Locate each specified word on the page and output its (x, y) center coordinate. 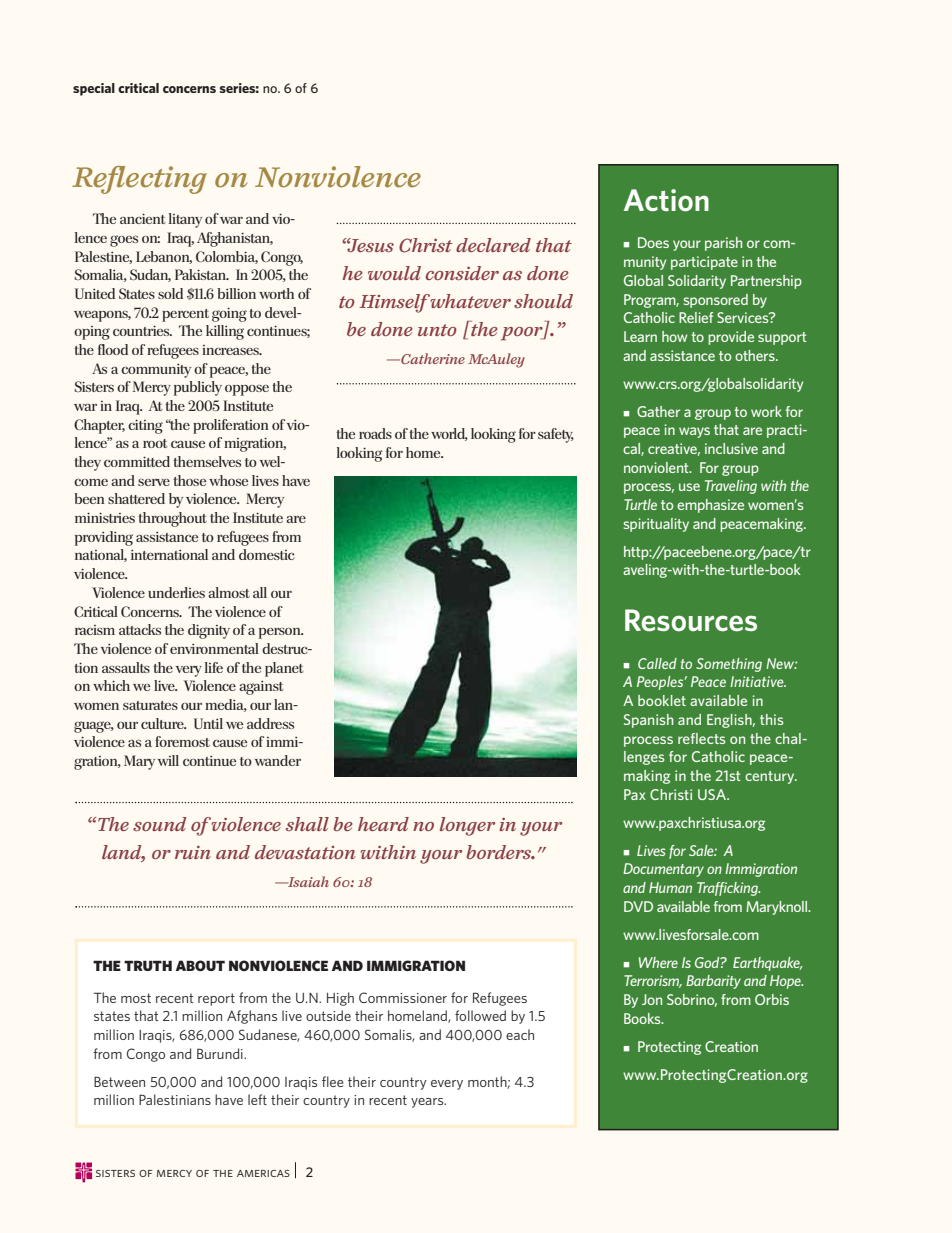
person (281, 633)
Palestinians (175, 1099)
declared (493, 245)
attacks (140, 629)
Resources (691, 620)
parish (723, 244)
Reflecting (139, 180)
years (428, 1103)
